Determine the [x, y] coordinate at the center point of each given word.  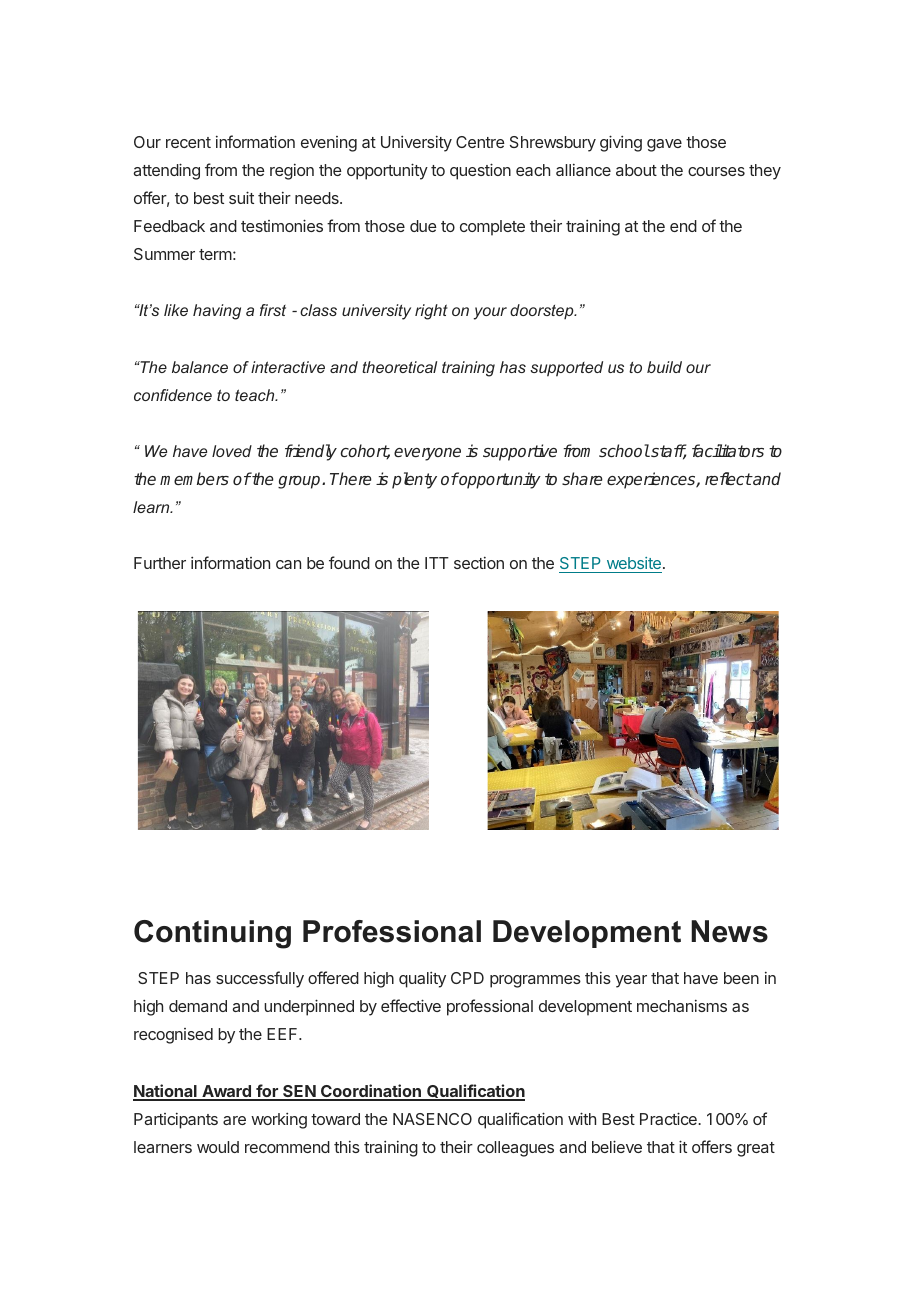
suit [241, 197]
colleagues [515, 1149]
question [480, 171]
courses [716, 171]
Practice [669, 1118]
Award [226, 1092]
